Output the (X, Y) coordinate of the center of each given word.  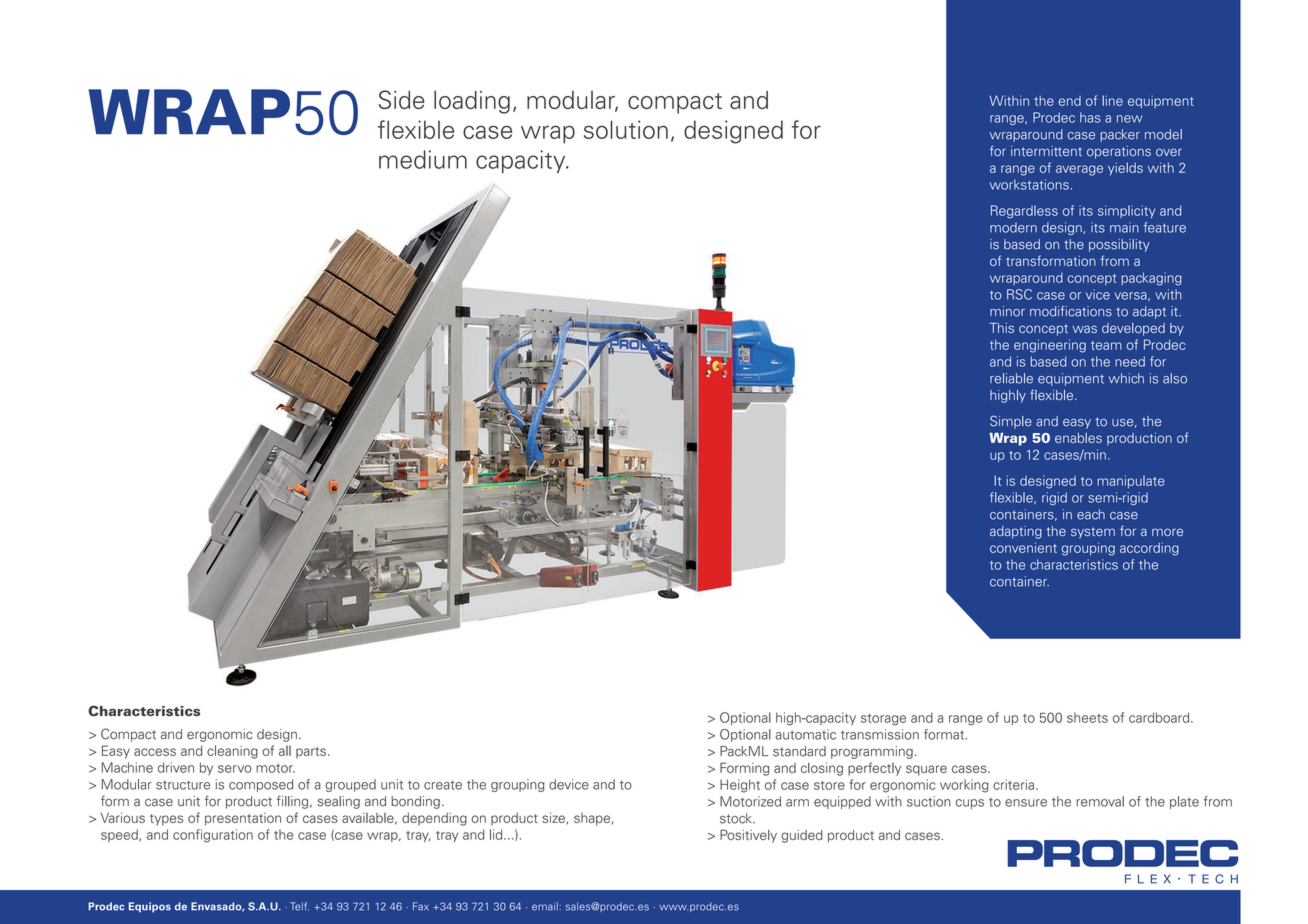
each (1091, 514)
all (285, 750)
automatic (805, 734)
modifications (1071, 311)
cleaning (232, 752)
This (1002, 328)
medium (423, 159)
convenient (1023, 547)
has (1090, 117)
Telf (299, 906)
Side (402, 99)
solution (626, 129)
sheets (1087, 717)
